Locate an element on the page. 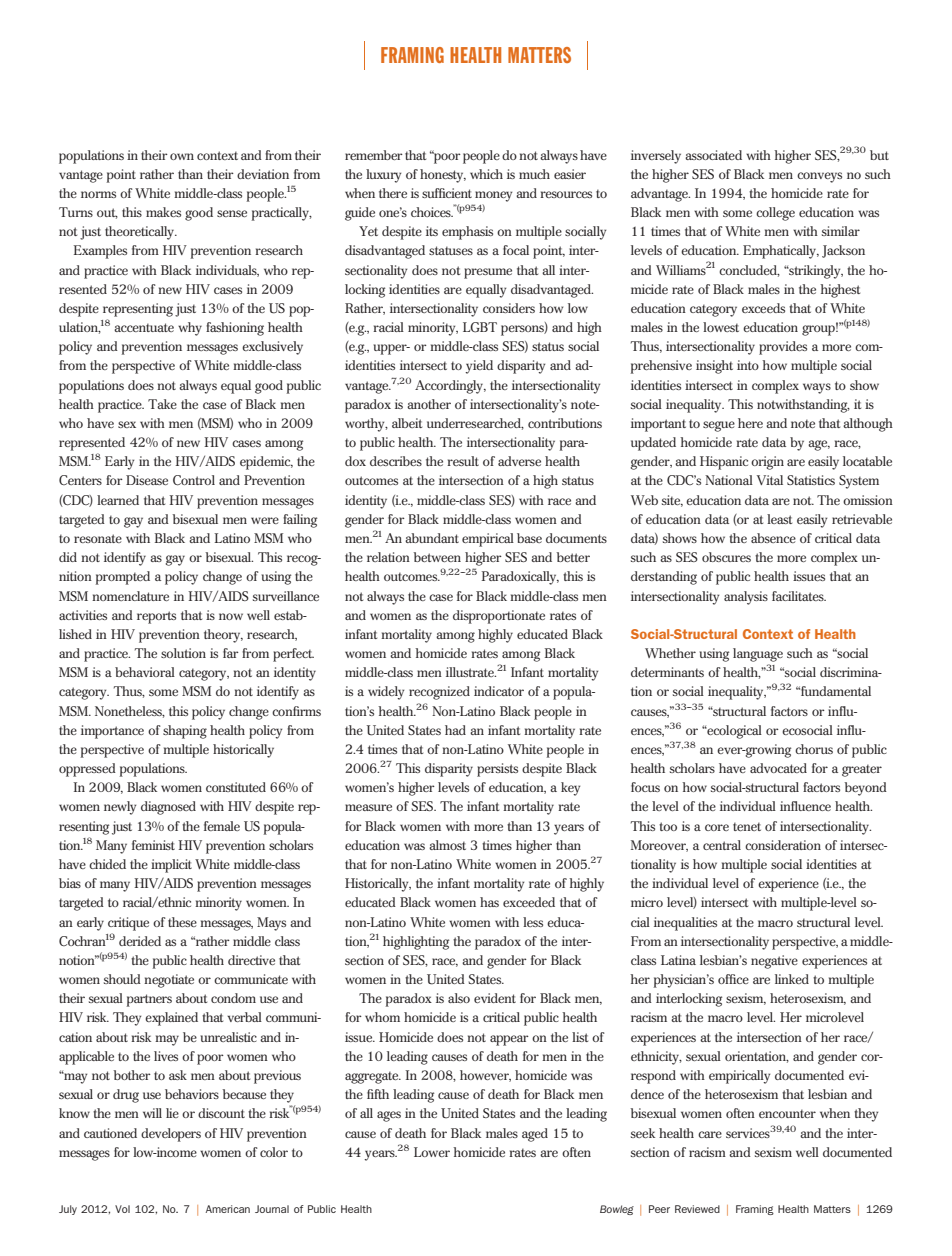 This page has width=952, height=1256. indicator is located at coordinates (499, 691).
